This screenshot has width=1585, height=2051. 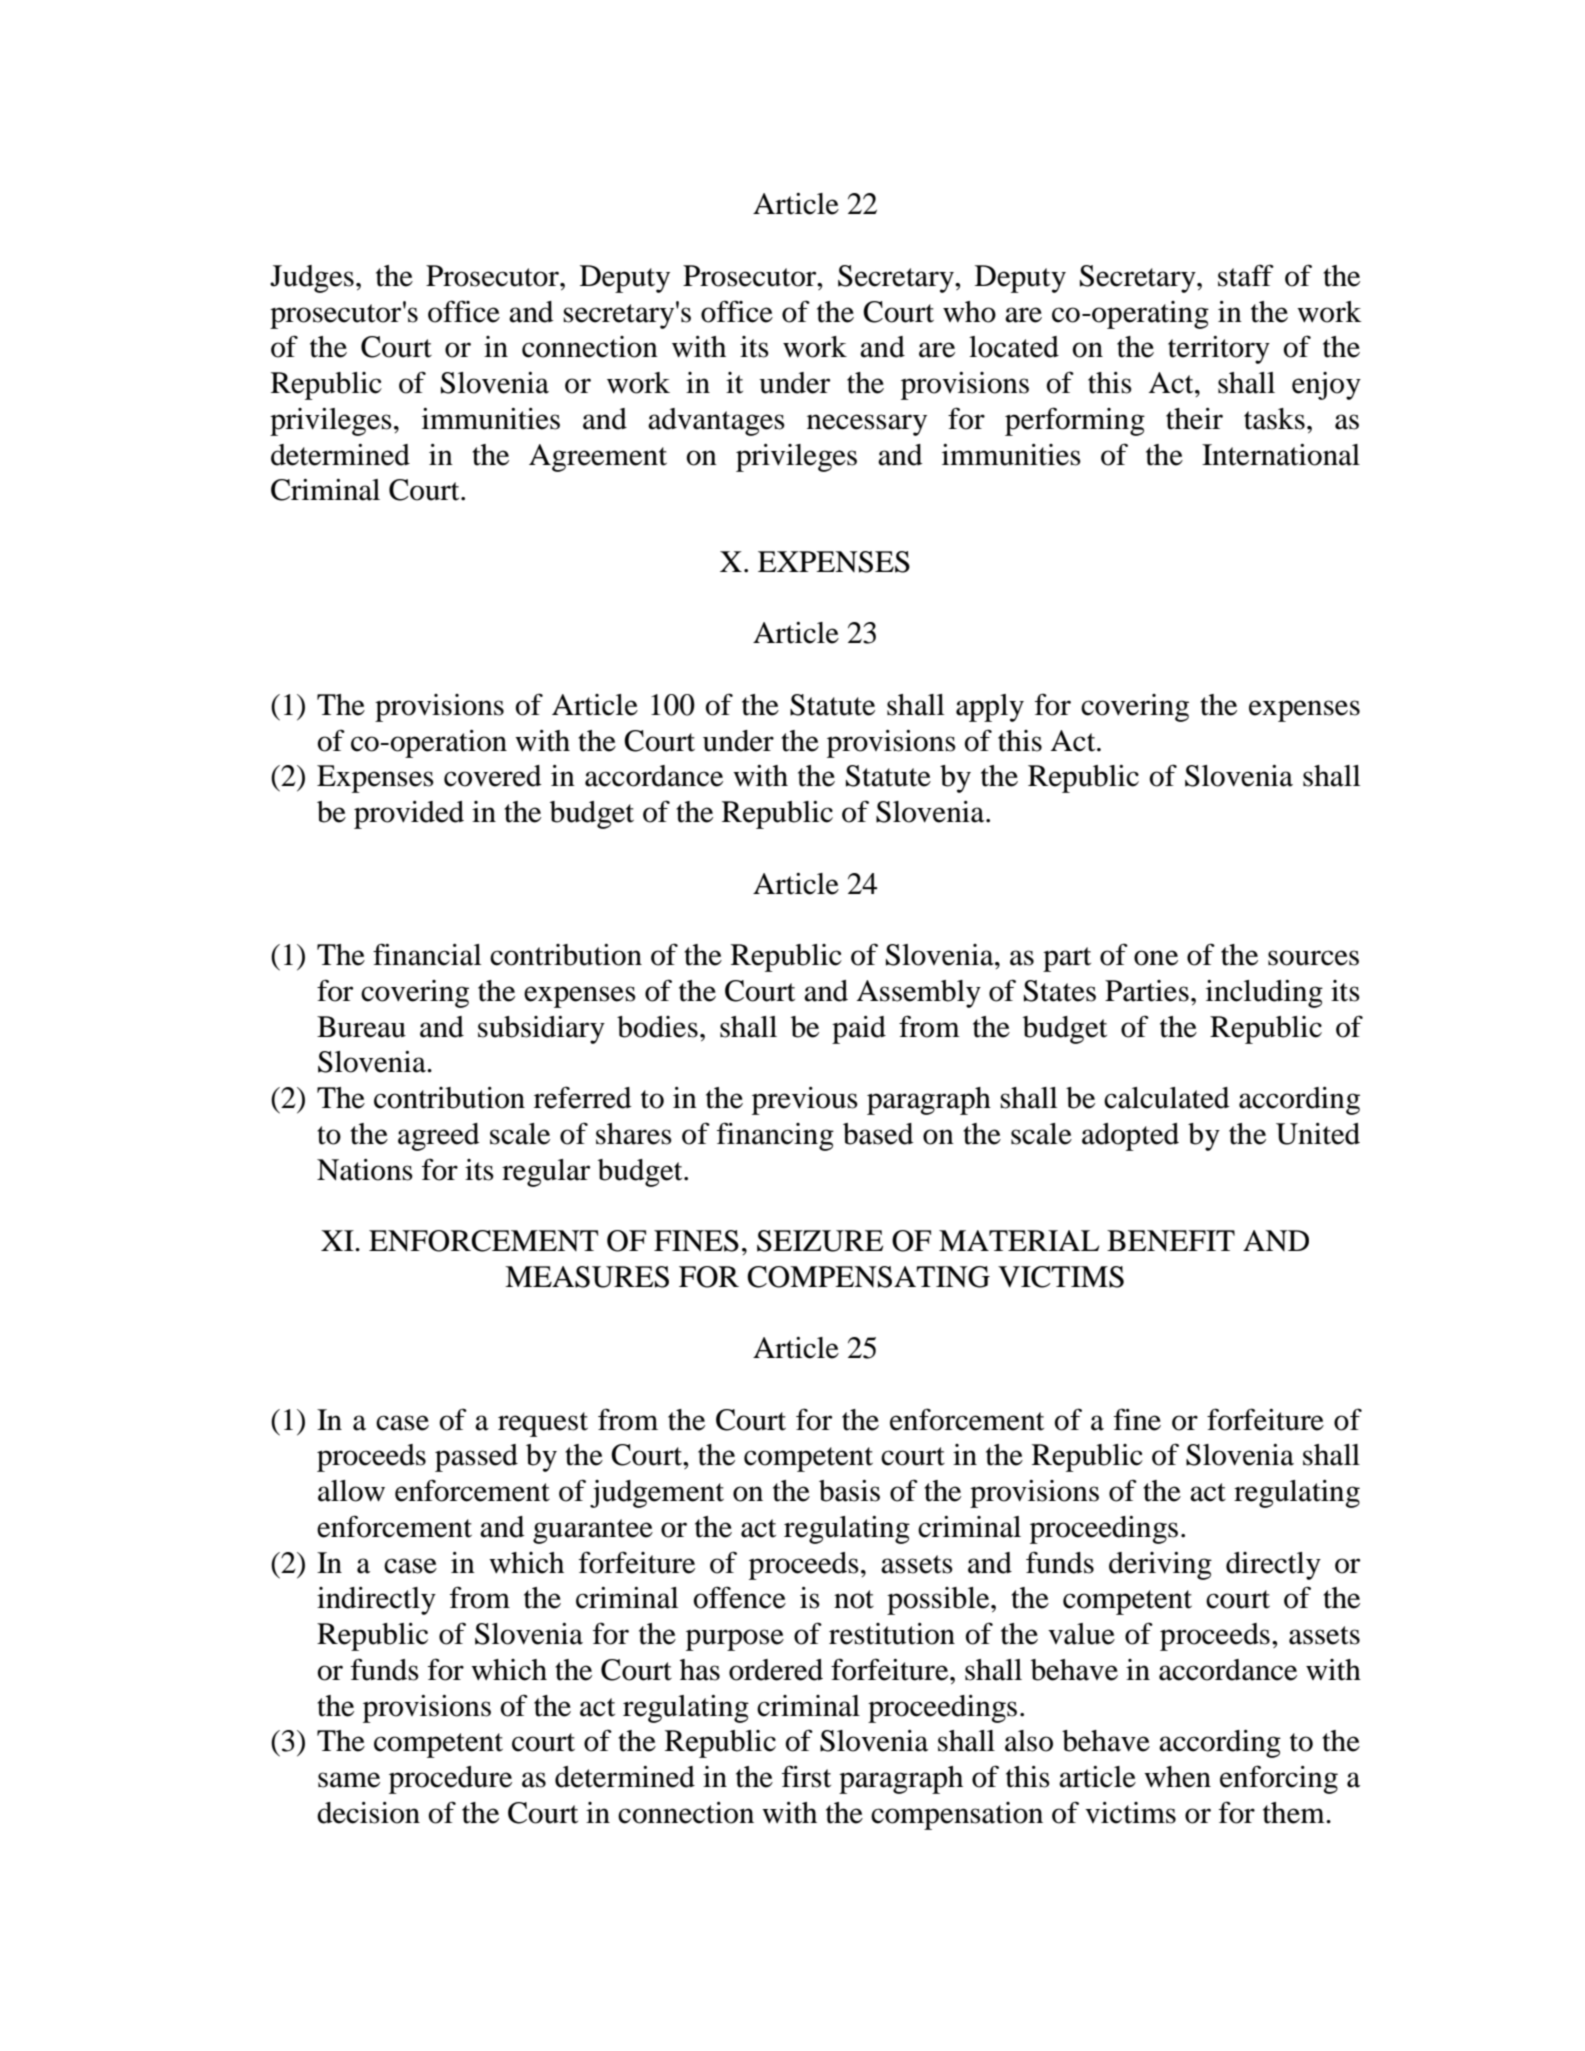 I want to click on International, so click(x=1281, y=455).
